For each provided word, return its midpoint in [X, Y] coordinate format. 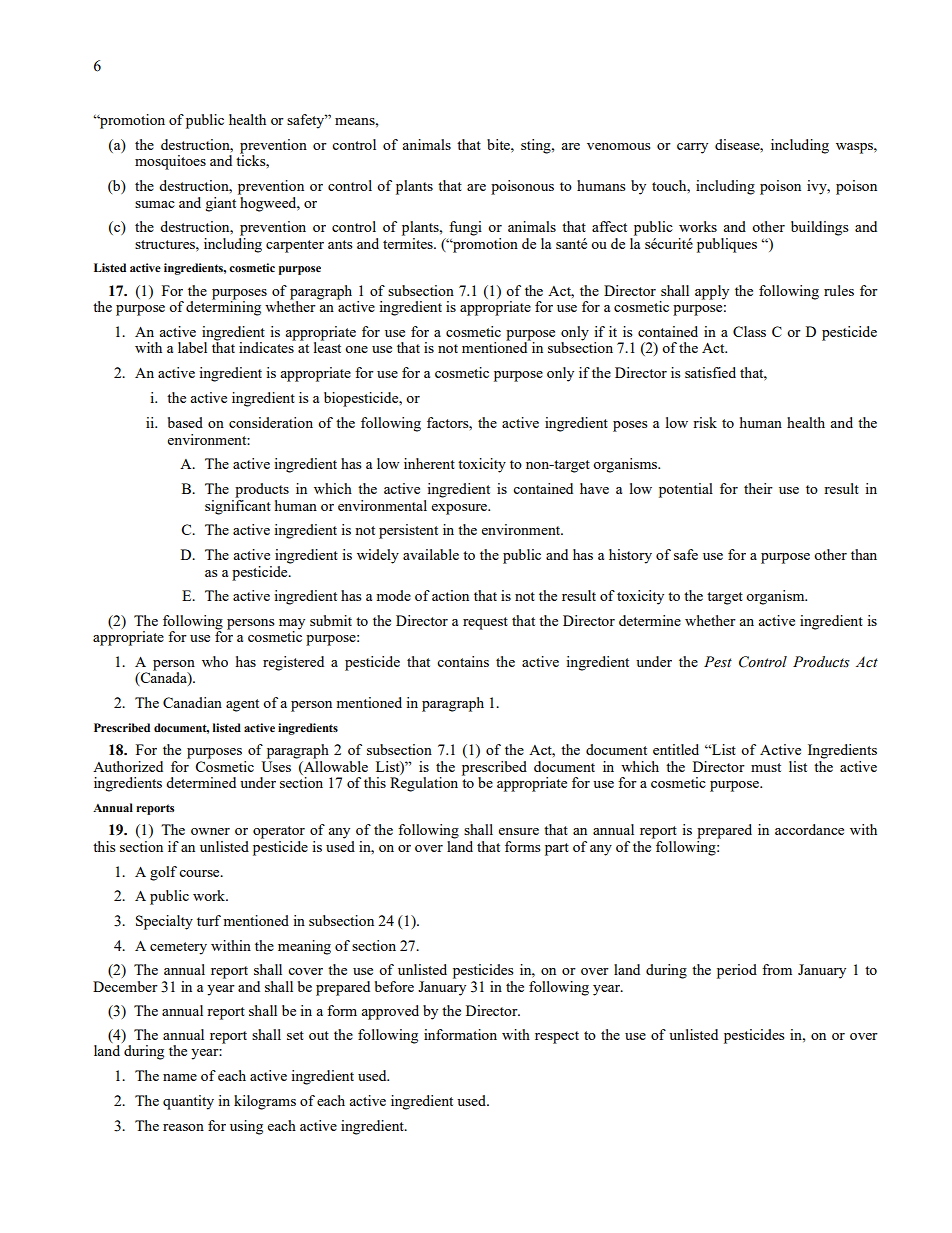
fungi [465, 228]
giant [222, 203]
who [215, 661]
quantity [188, 1102]
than [864, 554]
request [485, 623]
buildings [819, 228]
